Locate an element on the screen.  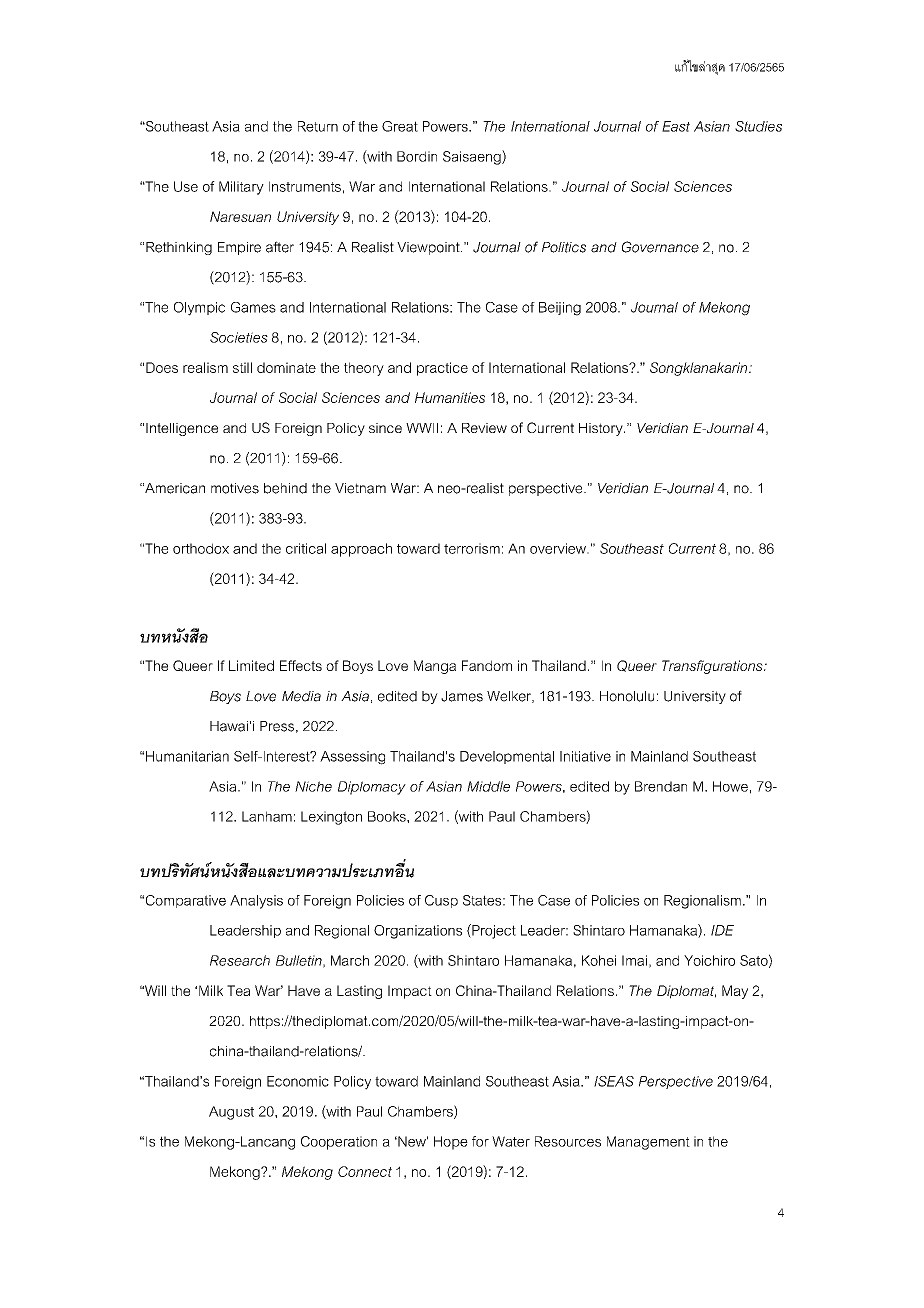
motives is located at coordinates (235, 488).
